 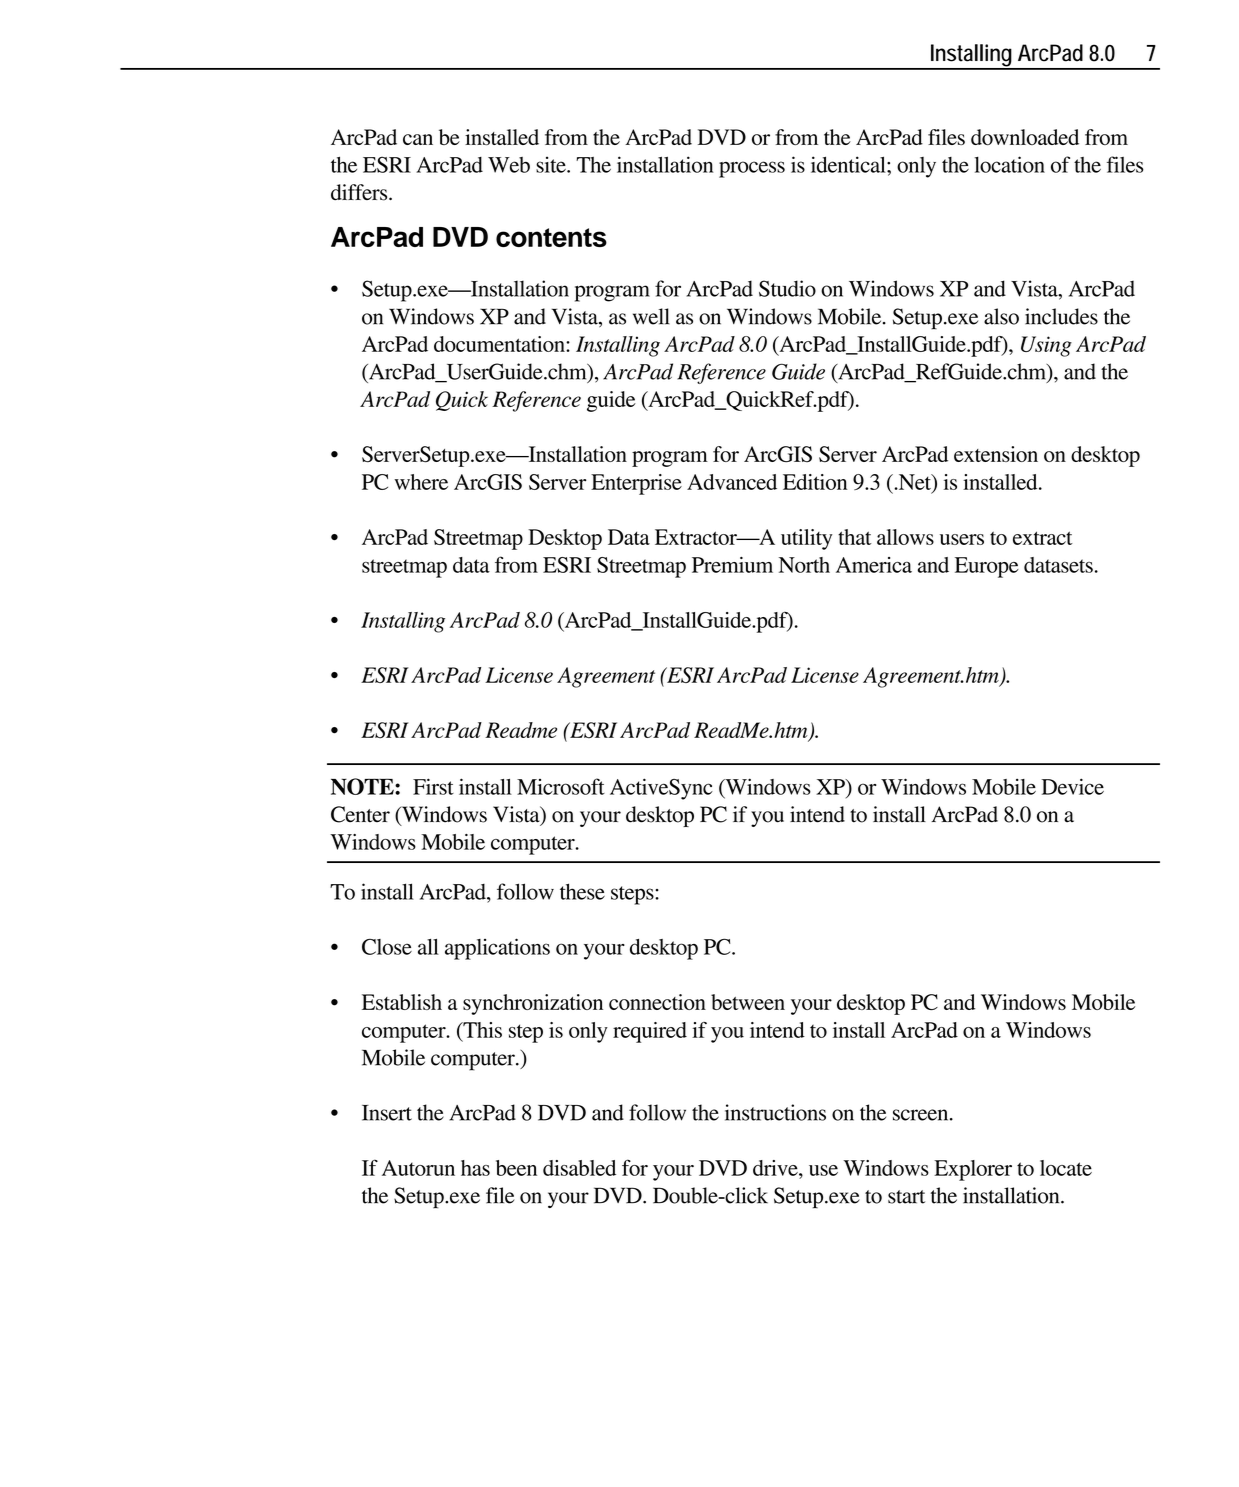 What do you see at coordinates (1072, 786) in the screenshot?
I see `Device` at bounding box center [1072, 786].
